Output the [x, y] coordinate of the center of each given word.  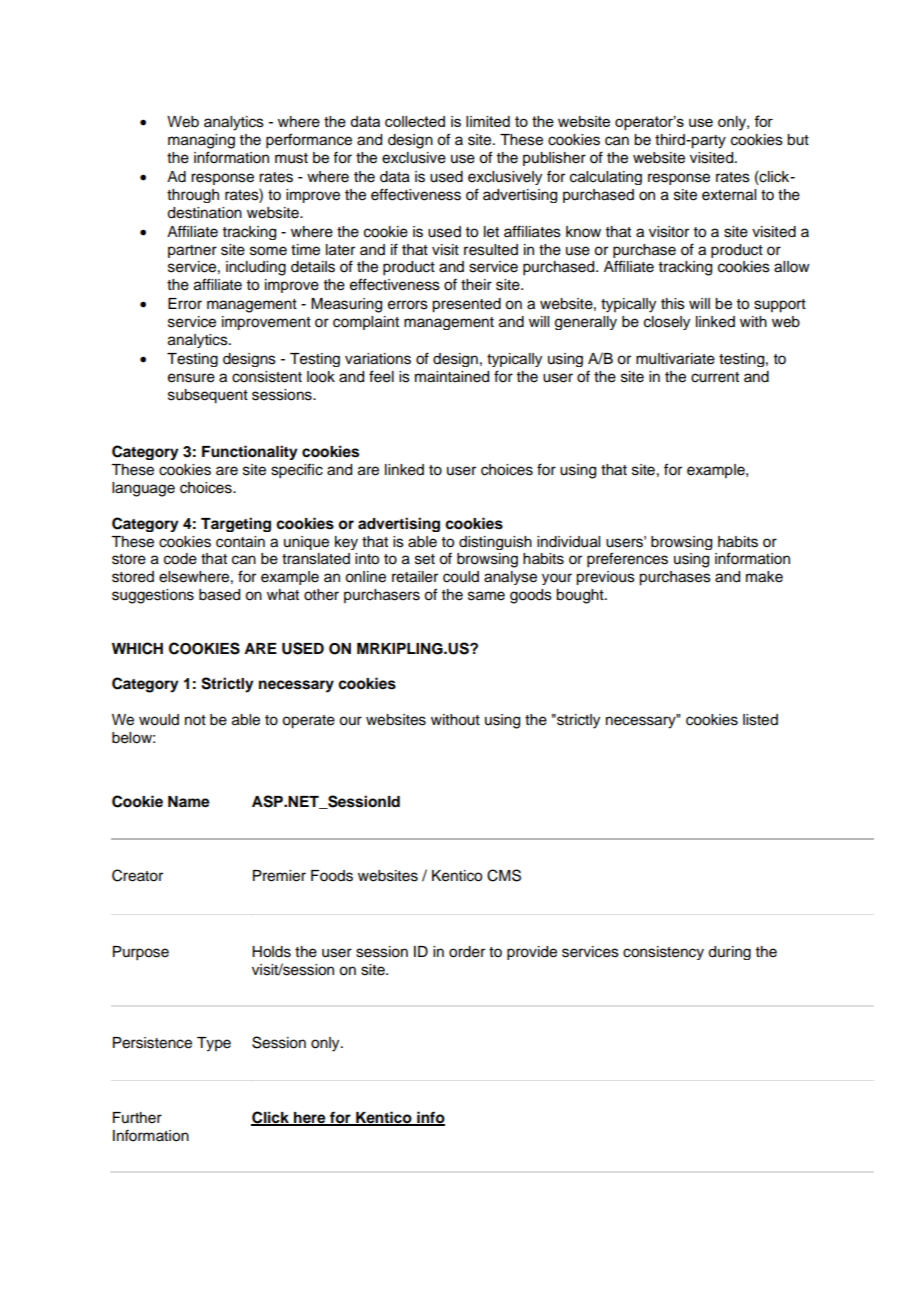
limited [488, 121]
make [764, 577]
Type [214, 1044]
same [486, 596]
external [729, 195]
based [219, 595]
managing [201, 141]
